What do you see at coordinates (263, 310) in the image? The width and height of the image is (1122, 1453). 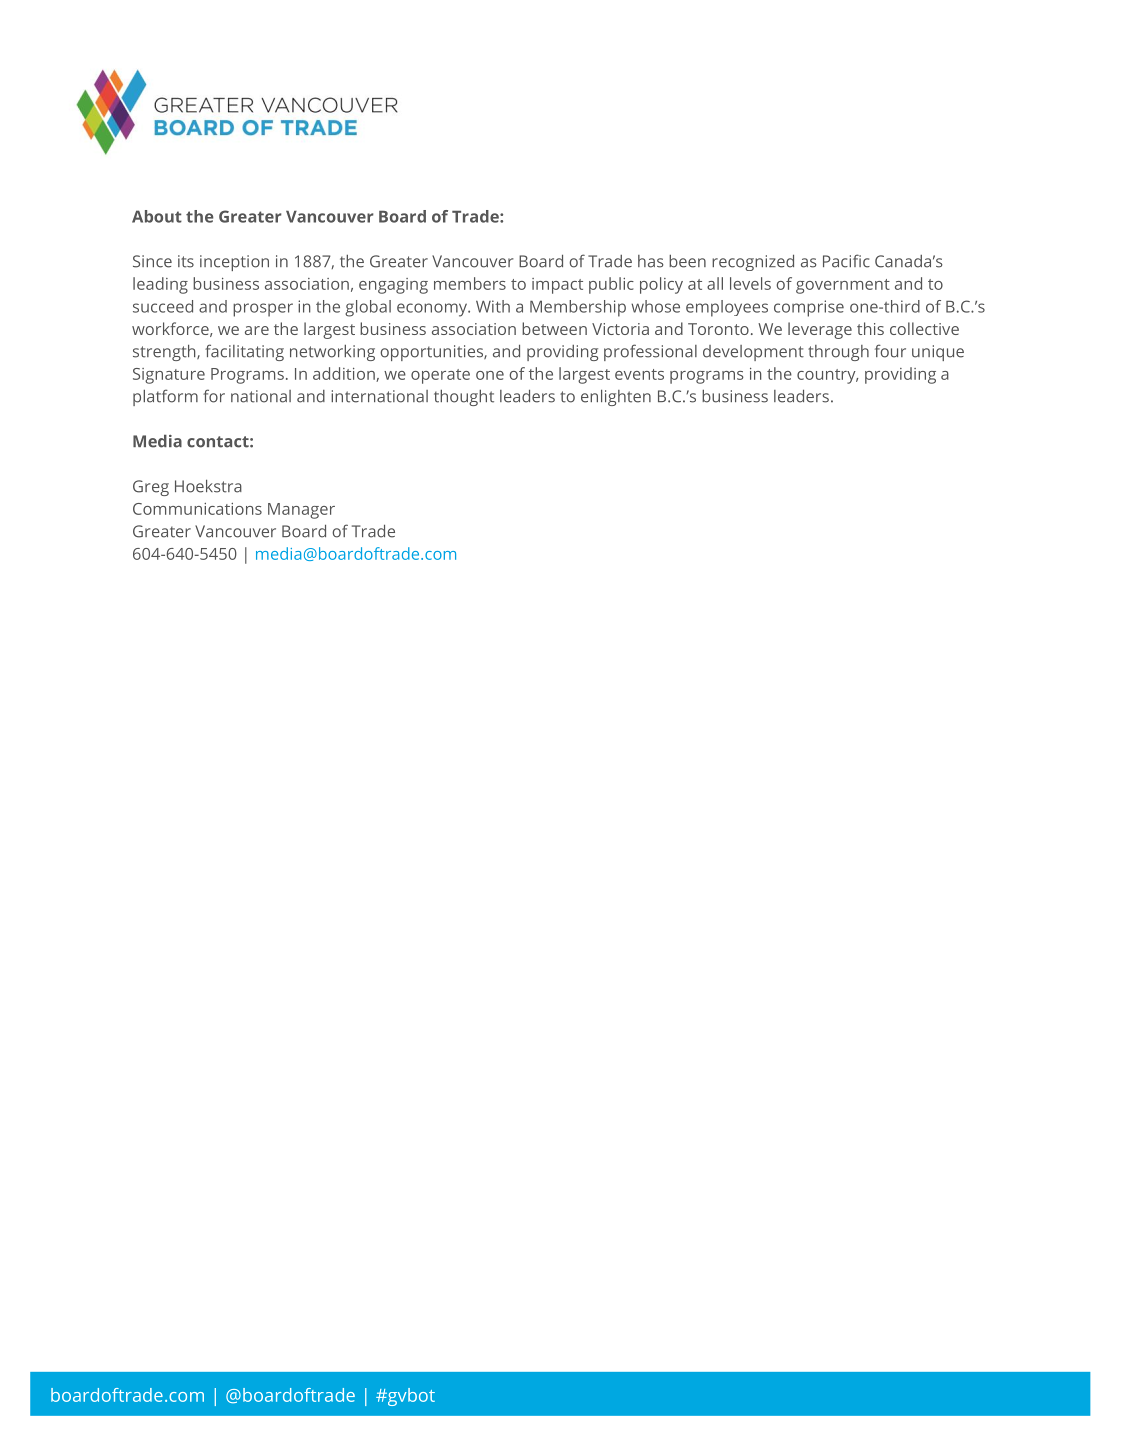 I see `prosper` at bounding box center [263, 310].
